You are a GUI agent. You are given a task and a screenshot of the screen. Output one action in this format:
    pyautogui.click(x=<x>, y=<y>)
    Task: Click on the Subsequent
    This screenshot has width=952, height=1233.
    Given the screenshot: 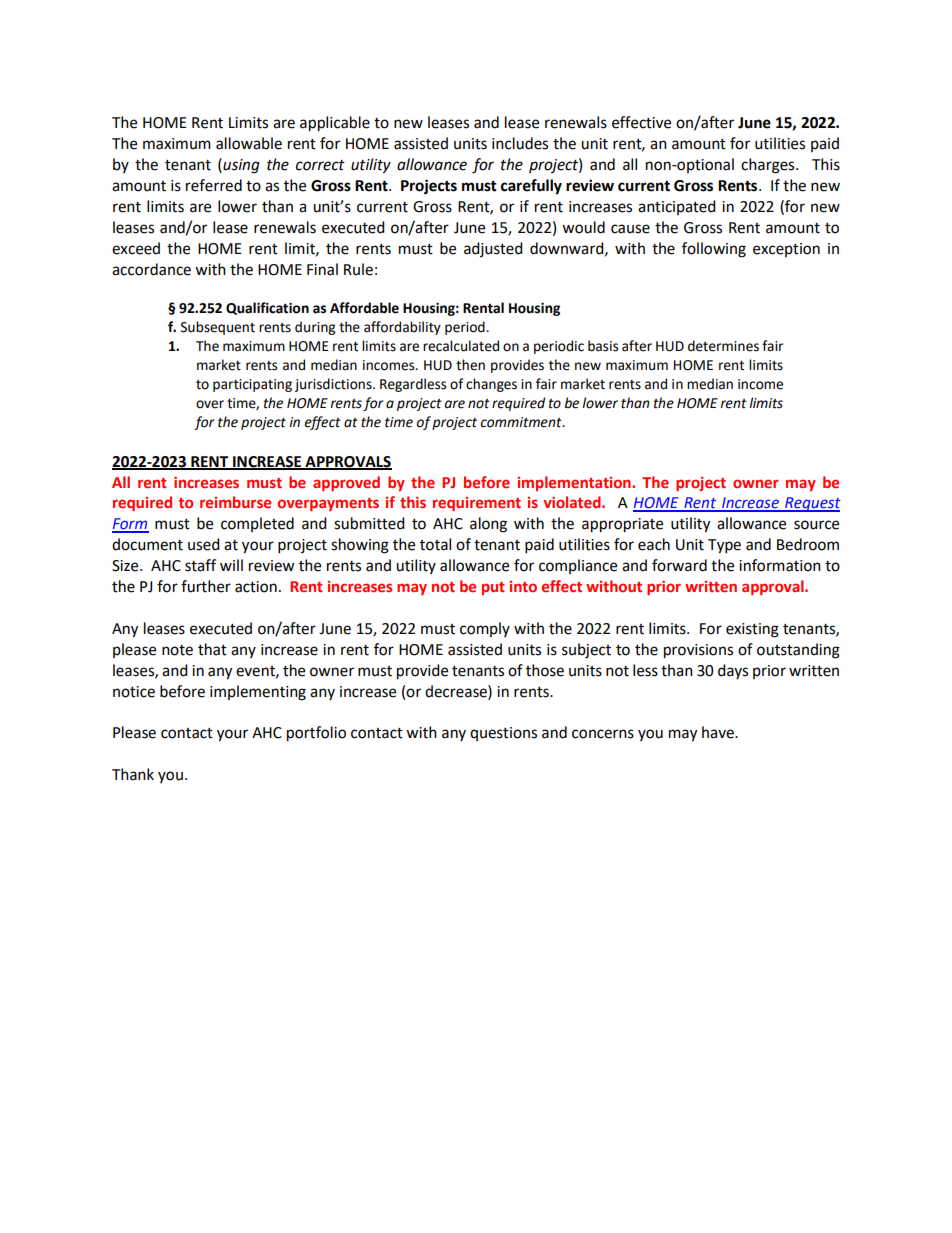 What is the action you would take?
    pyautogui.click(x=218, y=328)
